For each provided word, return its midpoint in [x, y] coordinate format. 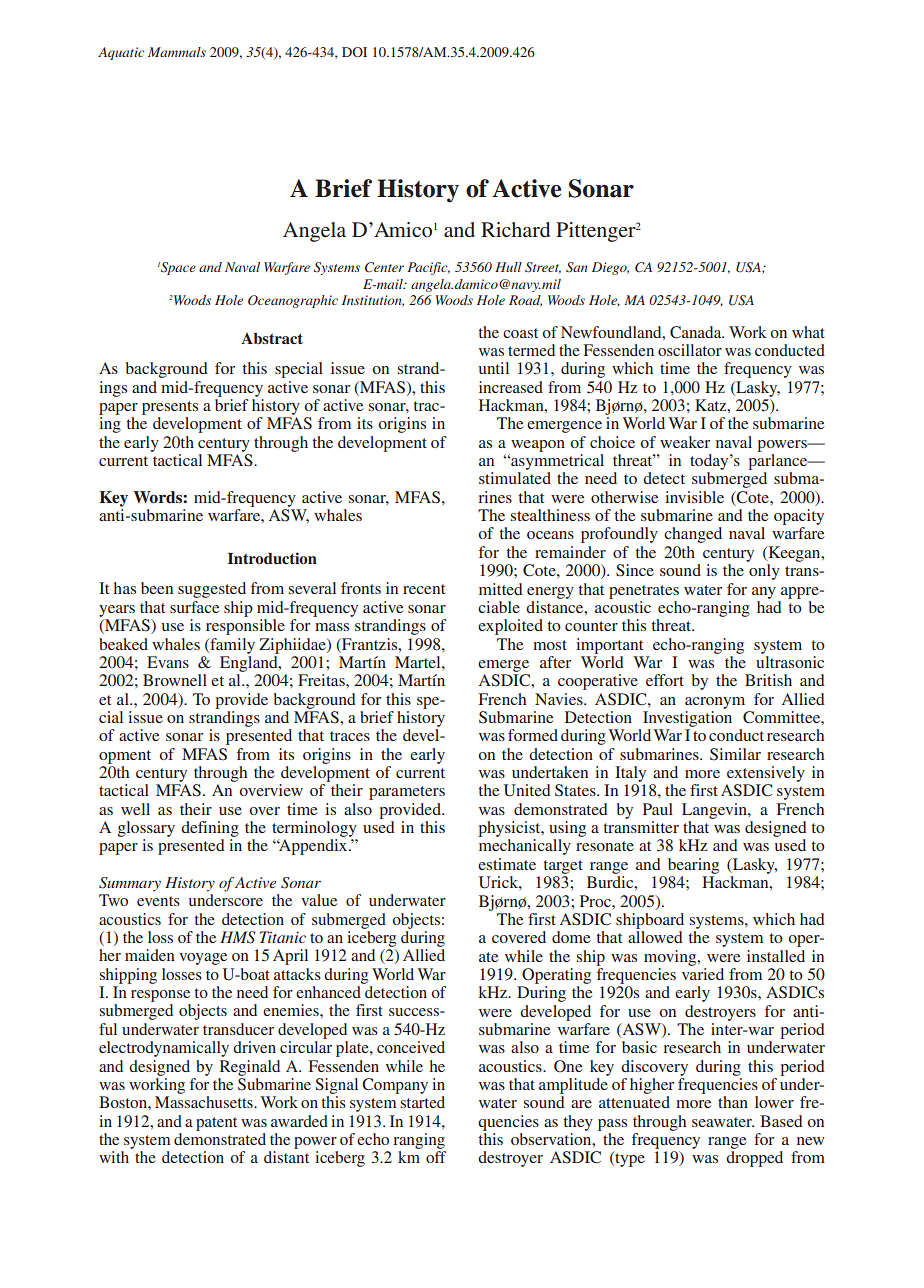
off [436, 1157]
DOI [354, 52]
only [764, 572]
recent [424, 589]
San [577, 267]
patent [216, 1124]
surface [194, 607]
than [733, 1102]
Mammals [177, 52]
